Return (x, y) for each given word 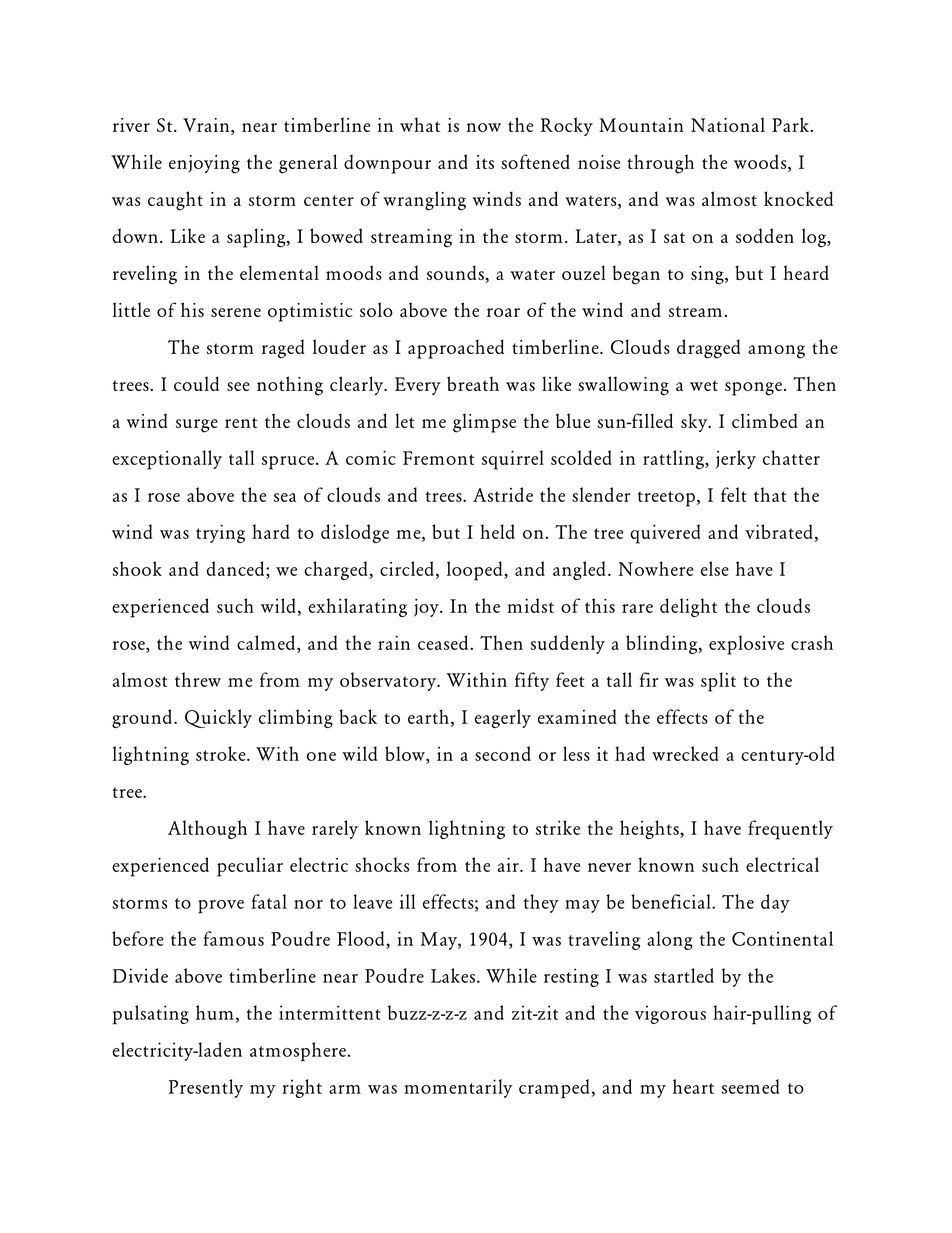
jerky (736, 459)
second (503, 753)
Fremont (438, 458)
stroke (222, 753)
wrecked (685, 753)
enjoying (204, 164)
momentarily (458, 1088)
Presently (206, 1088)
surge (197, 426)
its (485, 162)
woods (761, 163)
